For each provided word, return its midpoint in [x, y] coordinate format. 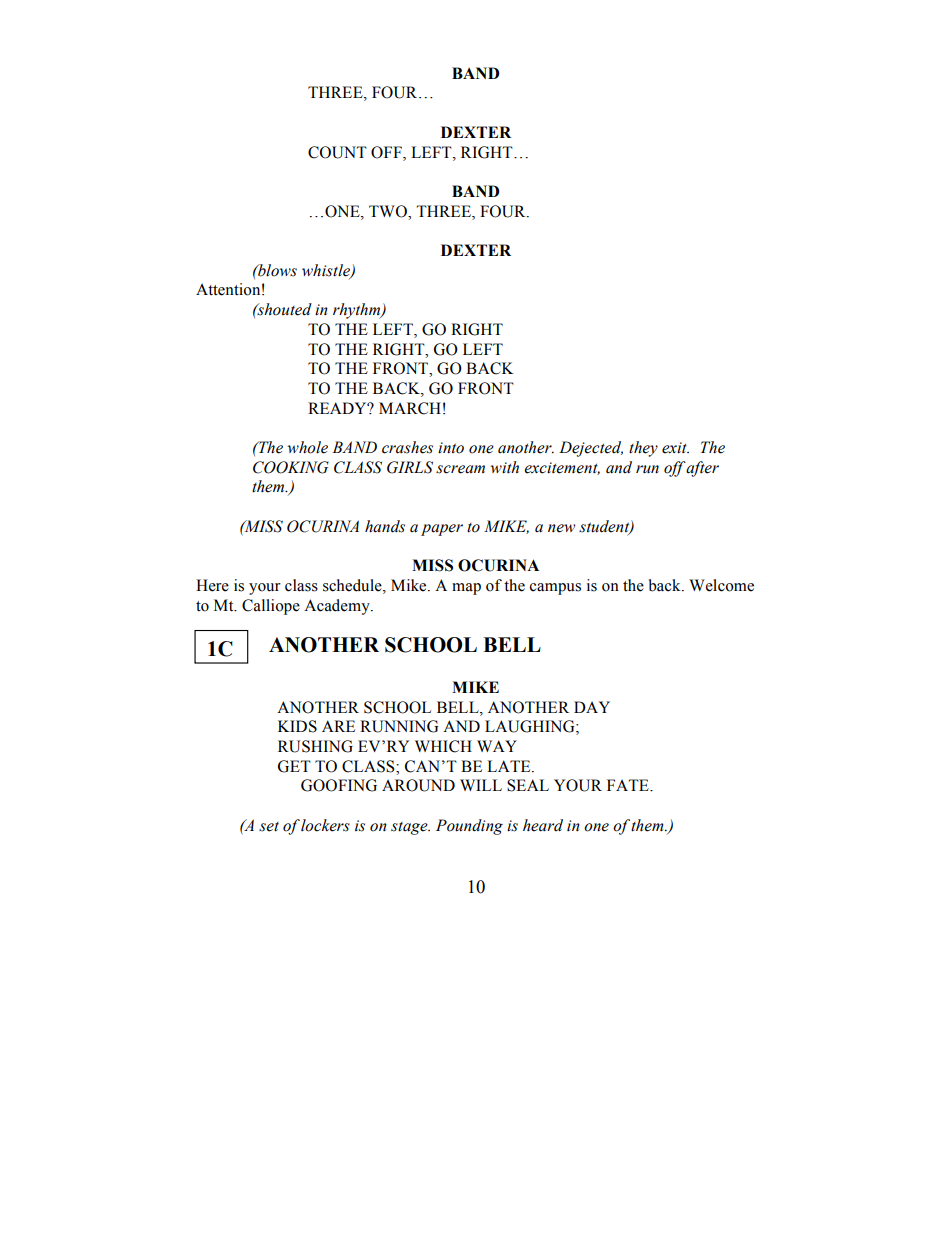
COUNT [337, 152]
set [269, 827]
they [643, 449]
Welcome [721, 585]
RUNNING [399, 726]
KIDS [297, 726]
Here [212, 585]
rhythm [358, 311]
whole [307, 447]
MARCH [410, 408]
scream [460, 469]
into [451, 448]
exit [675, 448]
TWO [389, 211]
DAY [592, 707]
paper [442, 530]
